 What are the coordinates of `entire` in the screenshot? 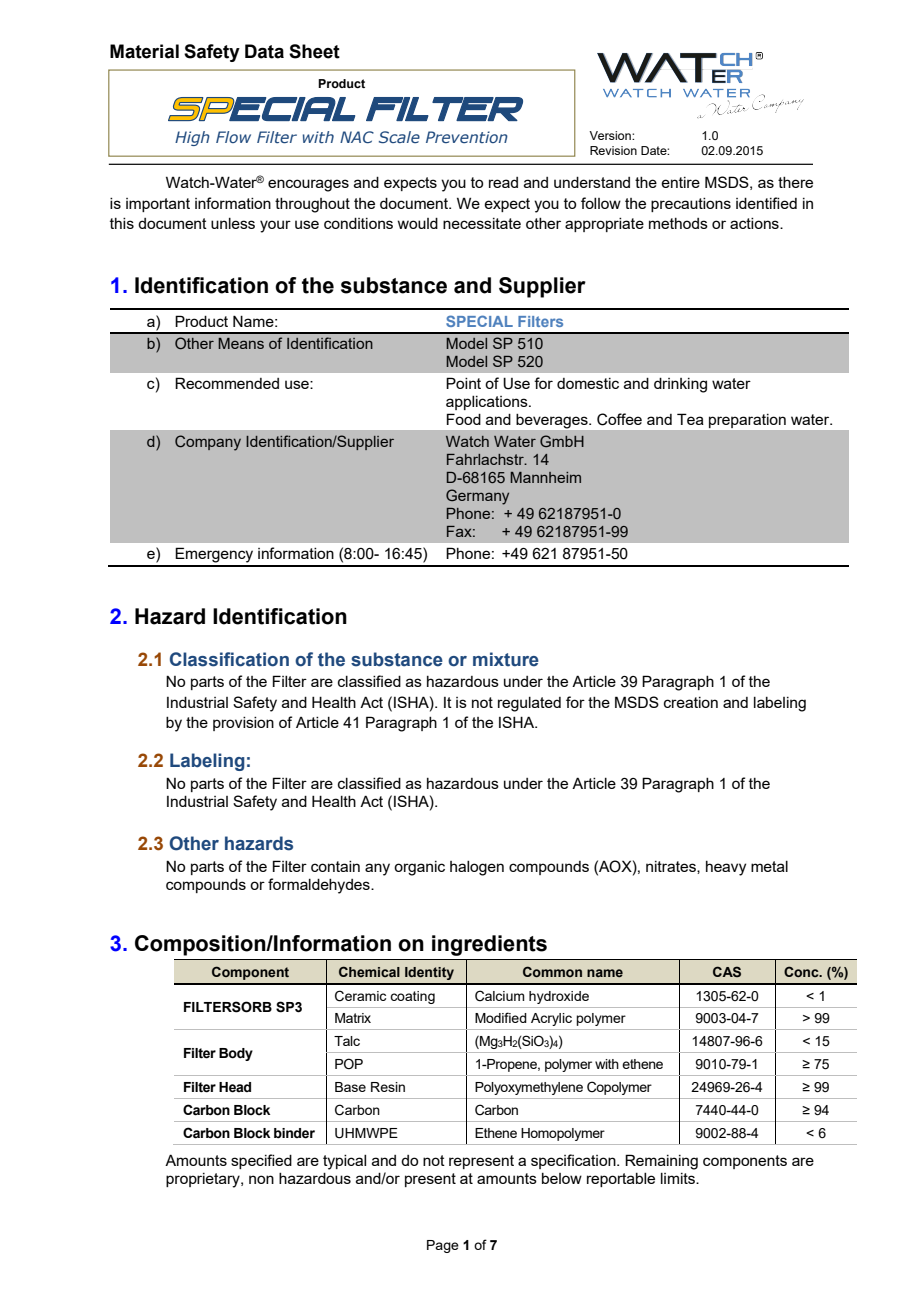 It's located at (680, 182).
